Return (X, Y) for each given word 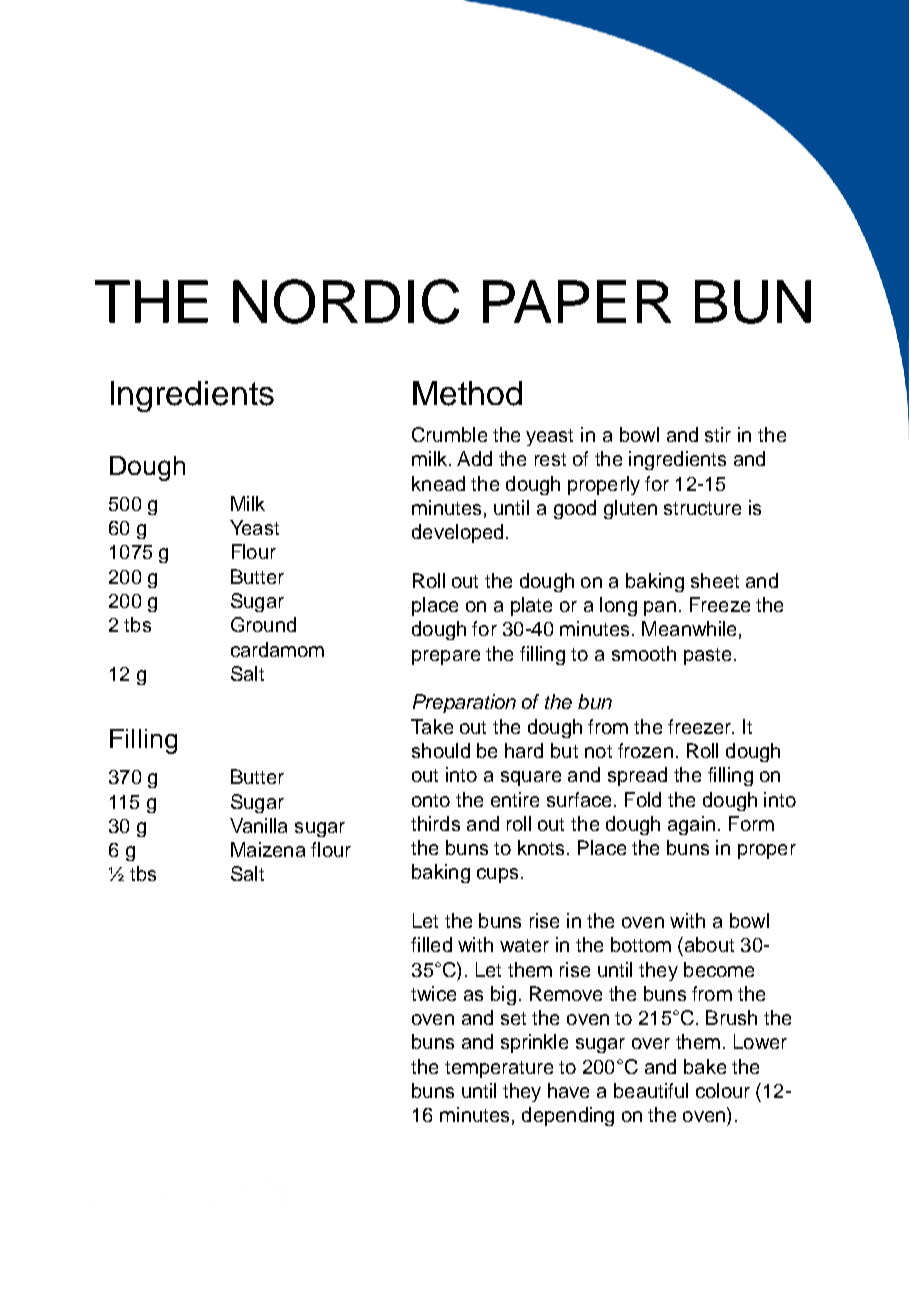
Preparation (464, 703)
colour (723, 1090)
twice (433, 993)
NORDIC (346, 301)
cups (497, 875)
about (708, 944)
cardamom (277, 649)
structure (702, 508)
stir (718, 434)
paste (707, 656)
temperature (499, 1069)
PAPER (577, 301)
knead (438, 483)
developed (457, 533)
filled (431, 944)
